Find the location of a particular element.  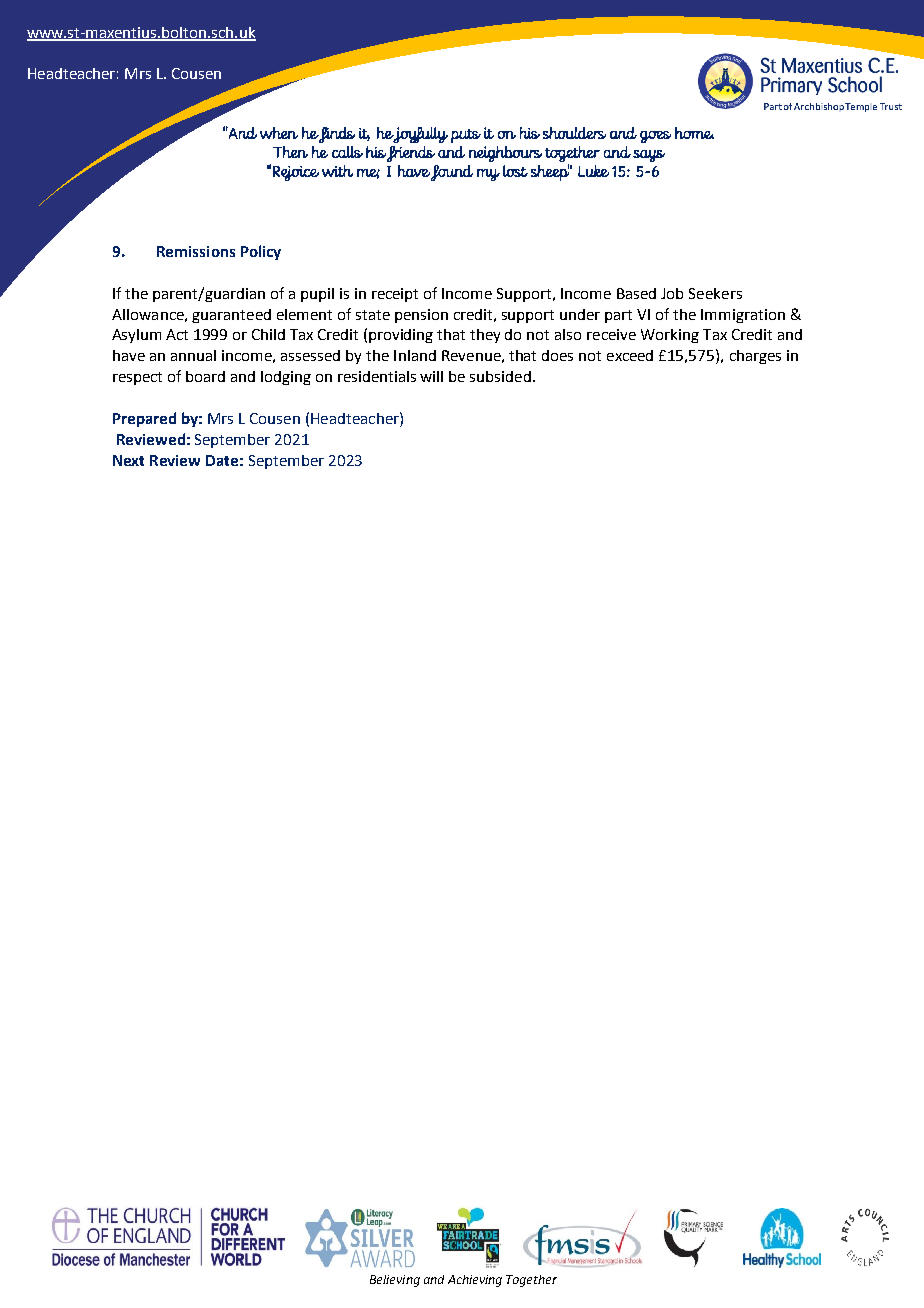

found is located at coordinates (452, 173).
